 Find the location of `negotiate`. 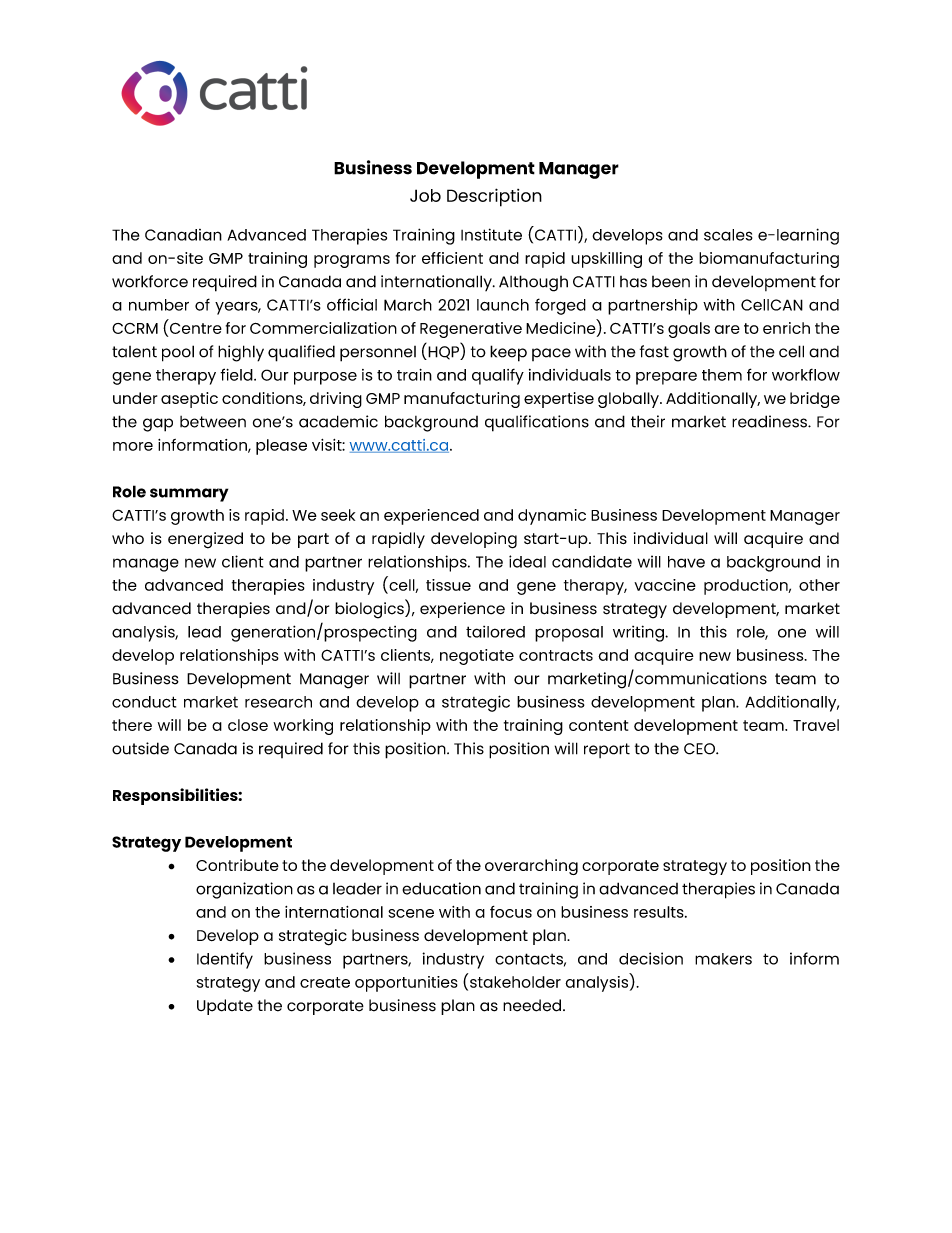

negotiate is located at coordinates (477, 657).
